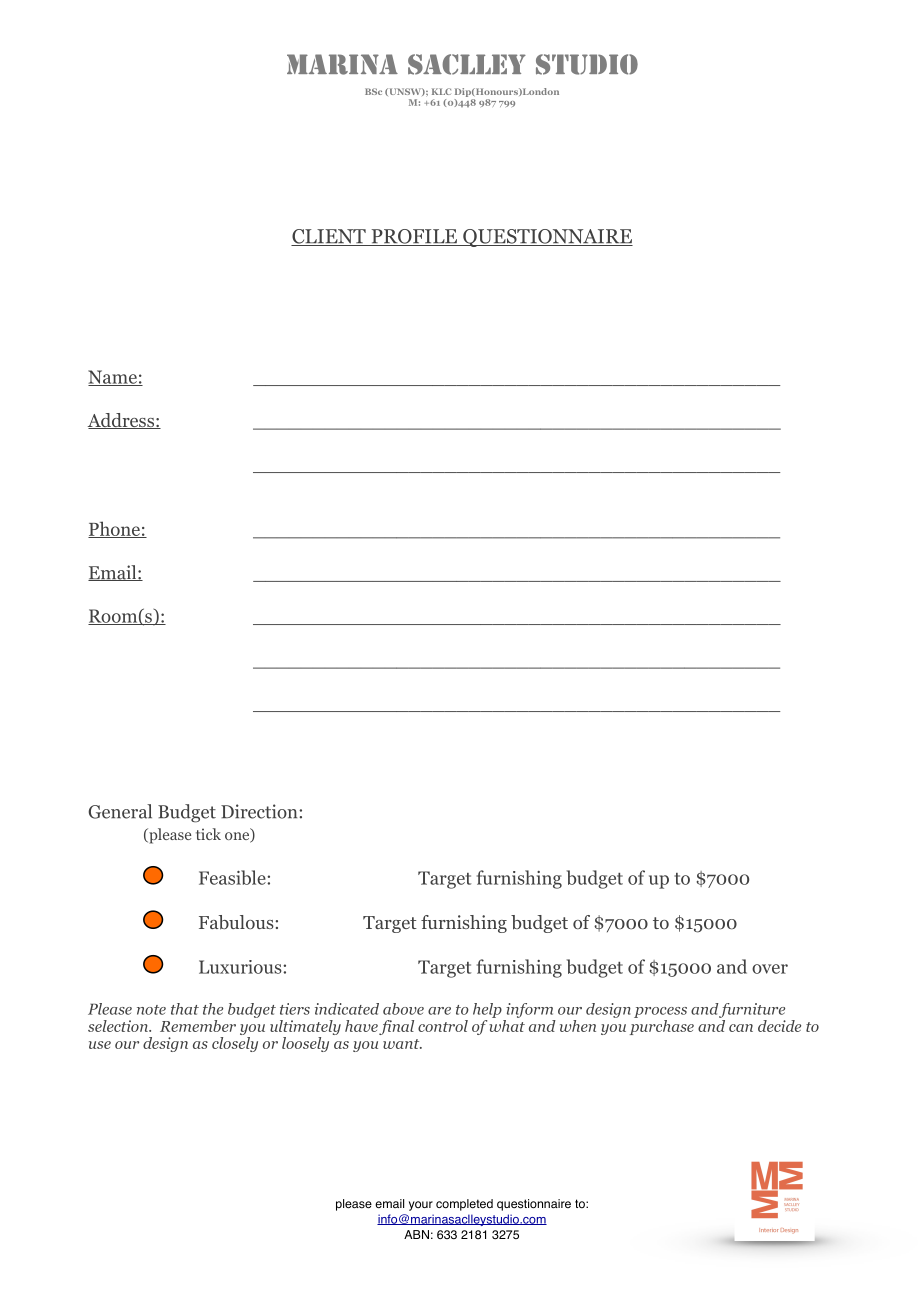  What do you see at coordinates (329, 237) in the page?
I see `CLIENT` at bounding box center [329, 237].
